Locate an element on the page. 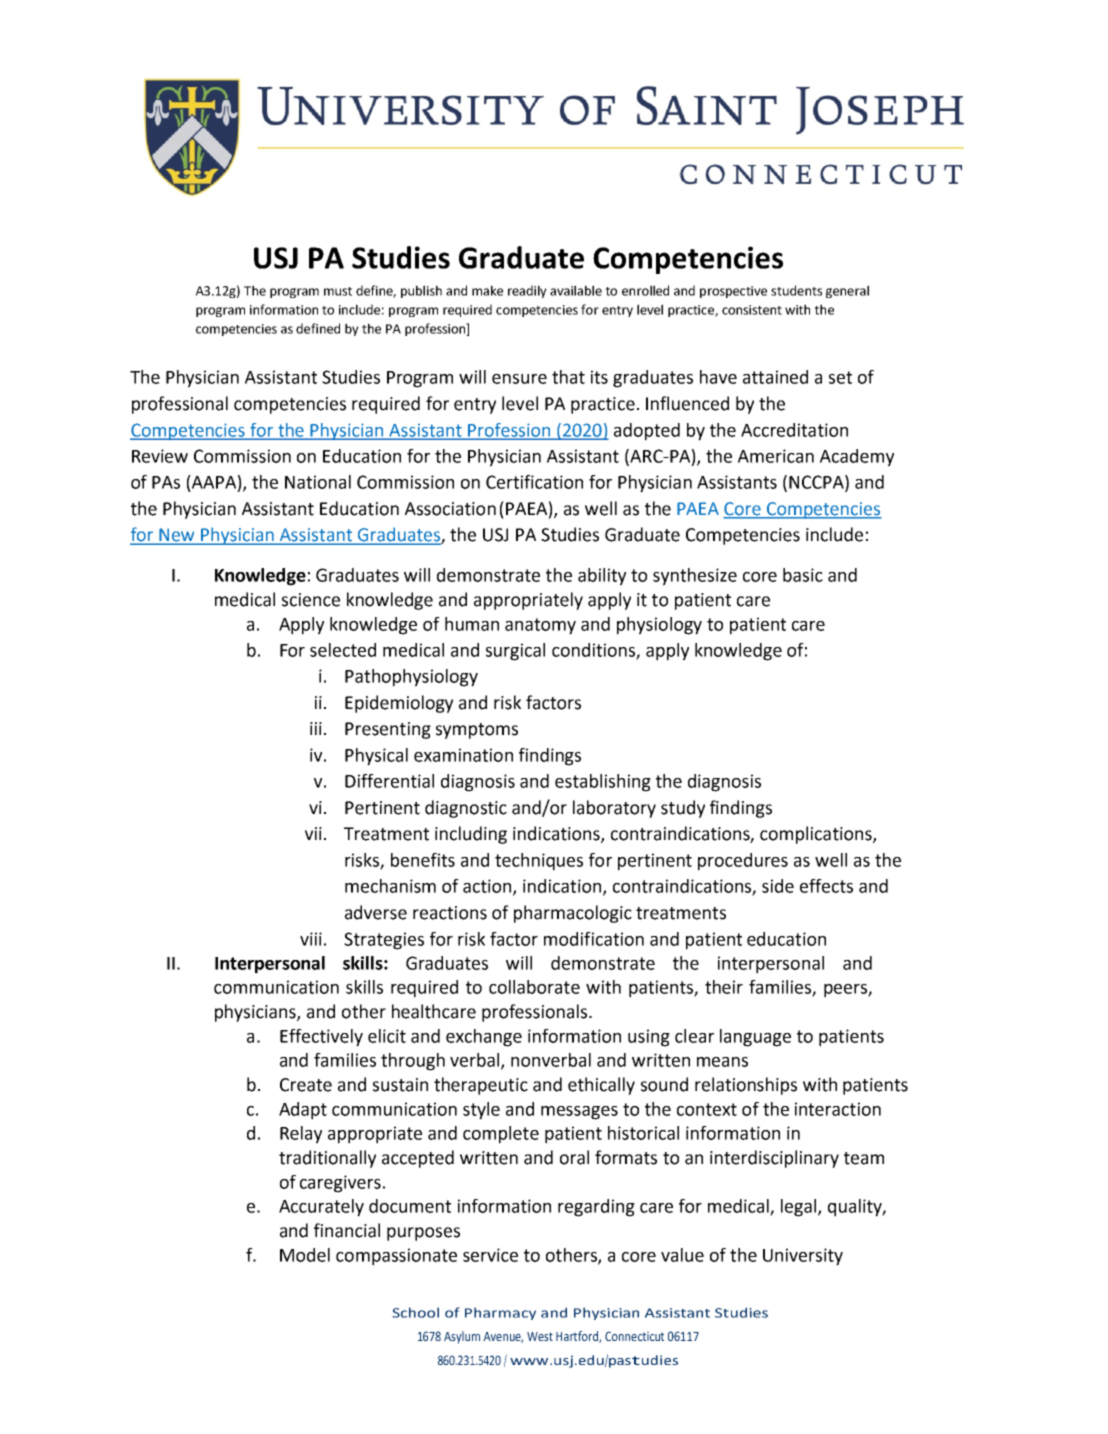 Image resolution: width=1108 pixels, height=1434 pixels. Model is located at coordinates (305, 1255).
